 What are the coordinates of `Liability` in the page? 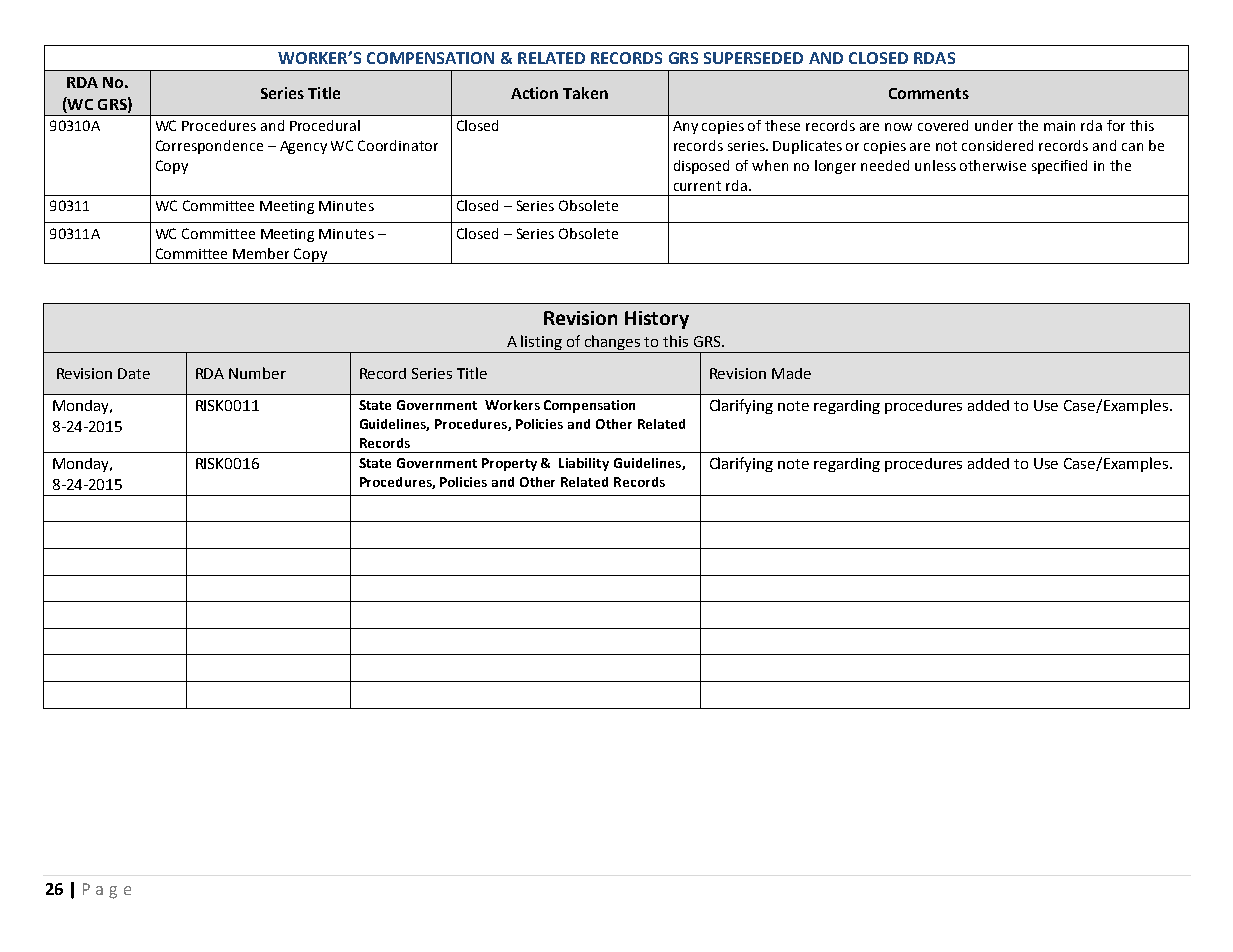 It's located at (584, 464).
